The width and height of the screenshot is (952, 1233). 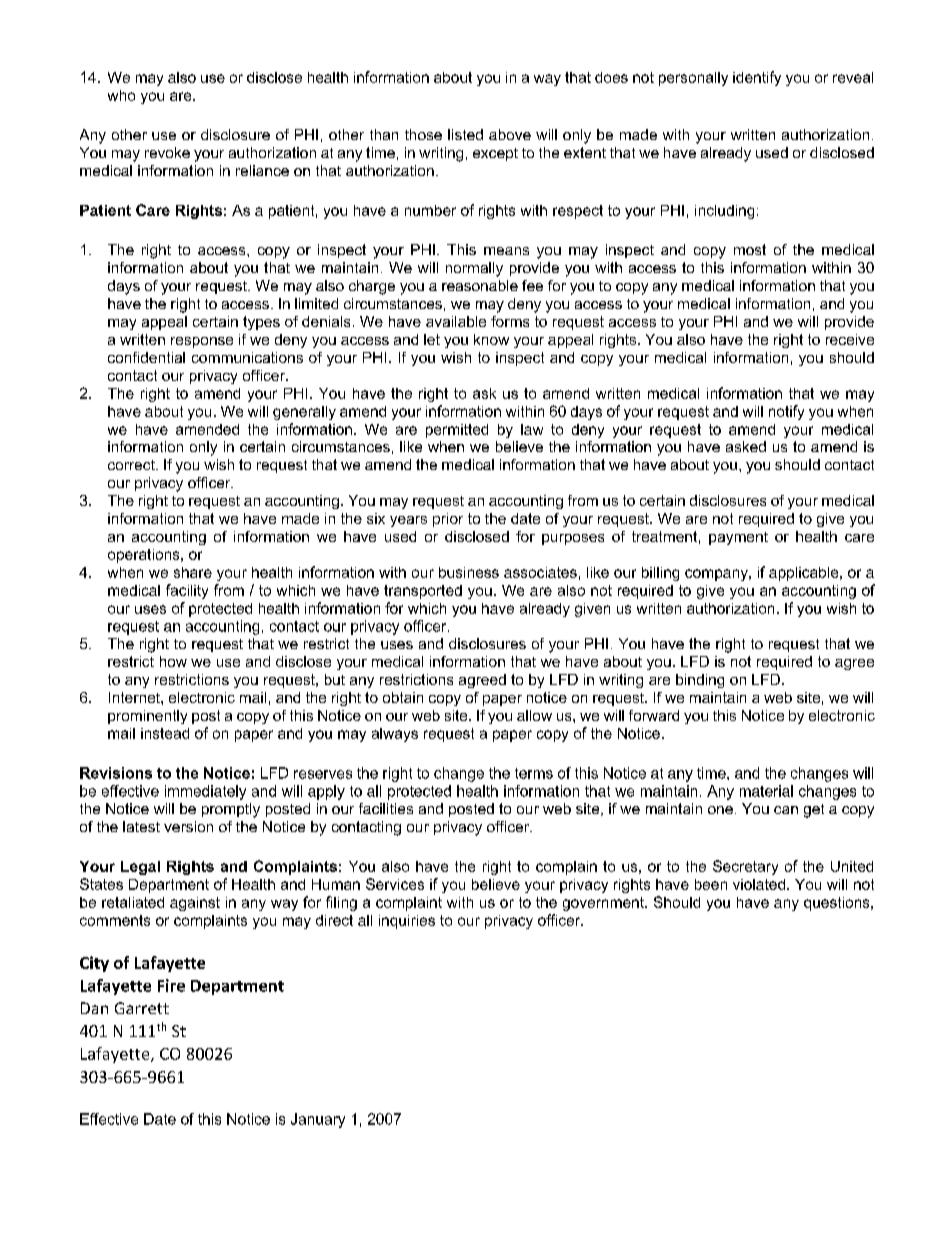 I want to click on Garrett, so click(x=142, y=1008).
